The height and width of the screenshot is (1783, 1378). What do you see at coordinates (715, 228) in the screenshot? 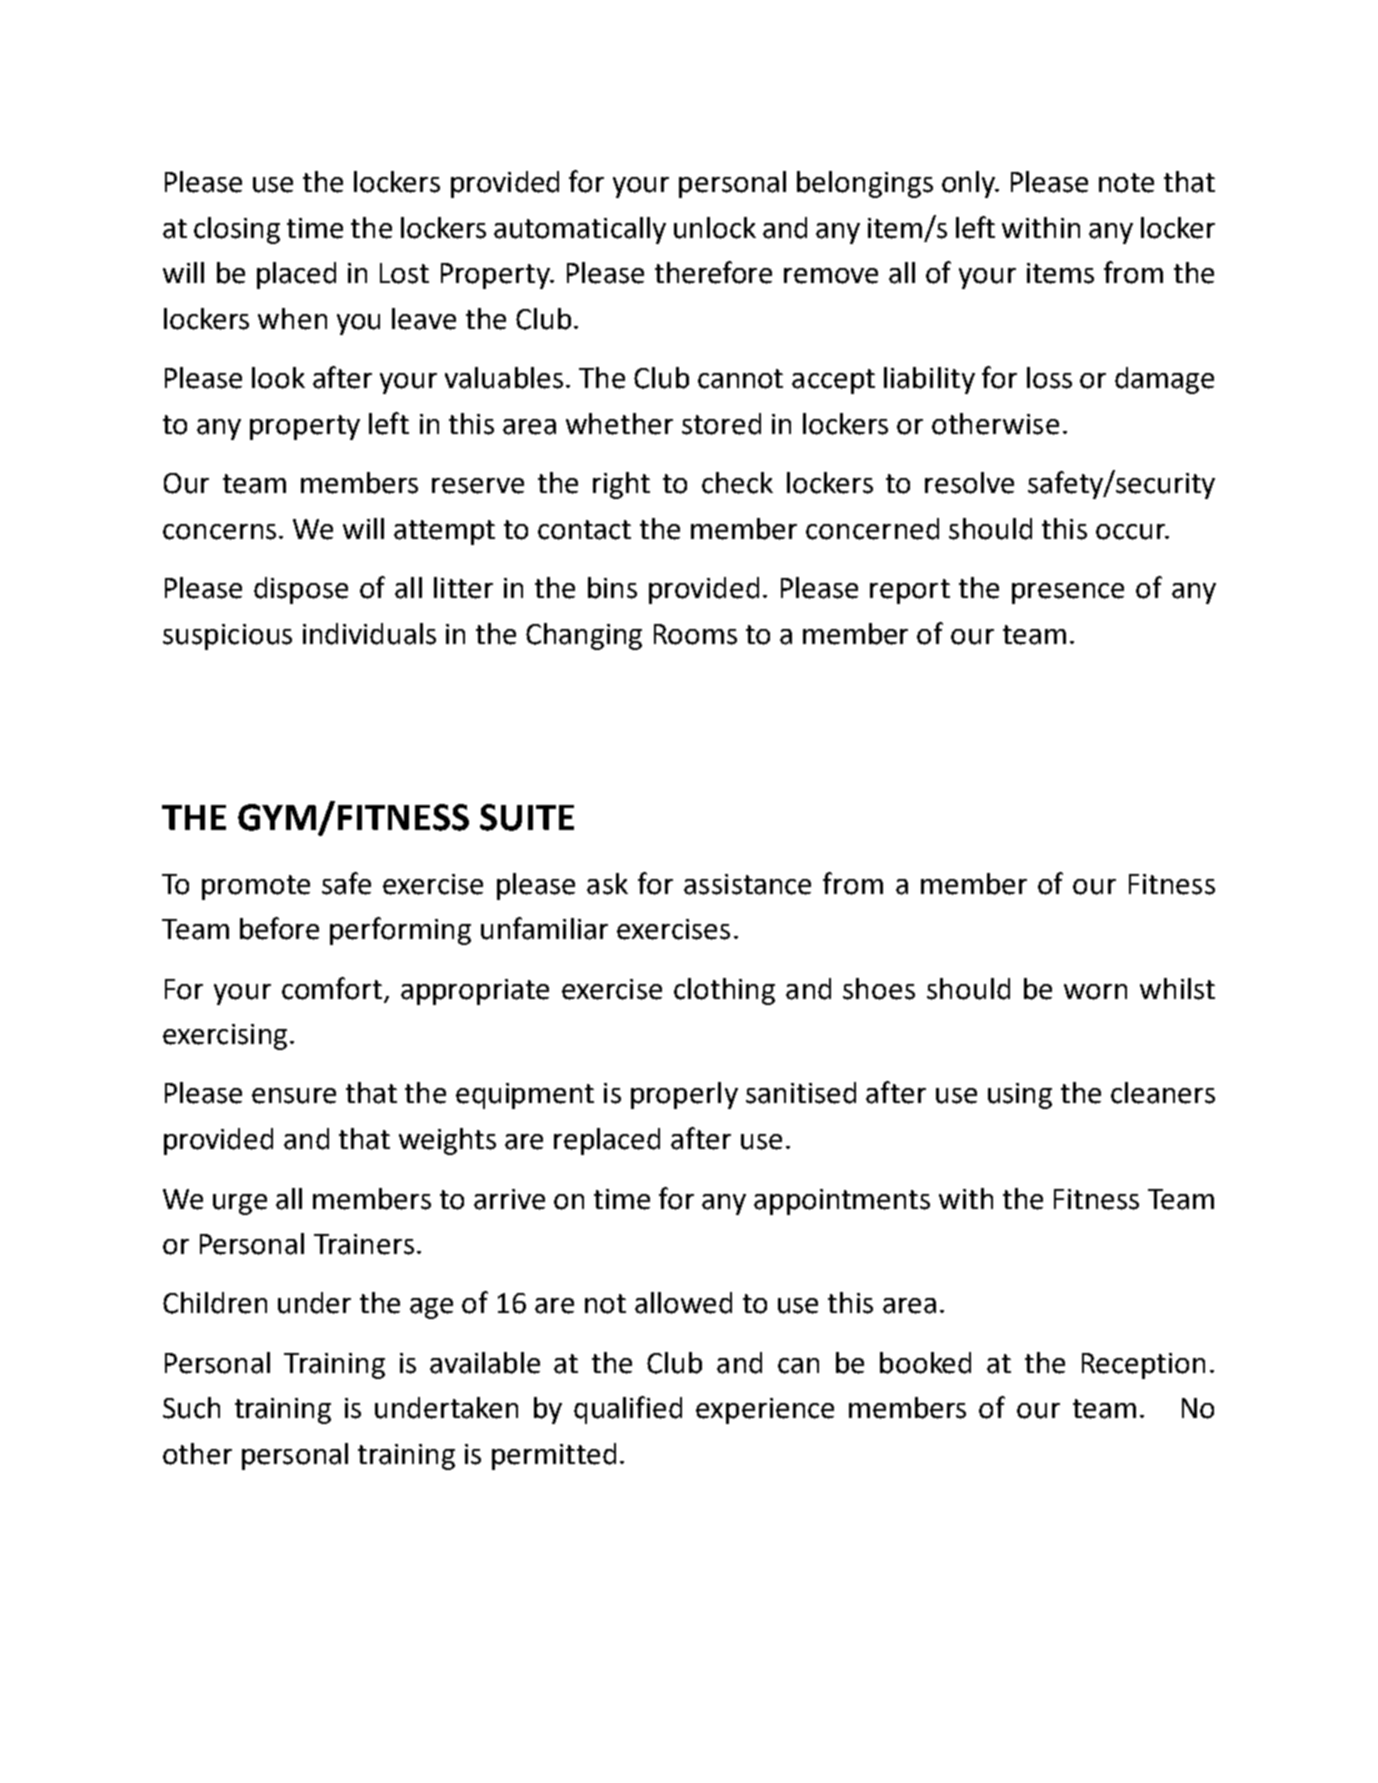
I see `unlock` at bounding box center [715, 228].
